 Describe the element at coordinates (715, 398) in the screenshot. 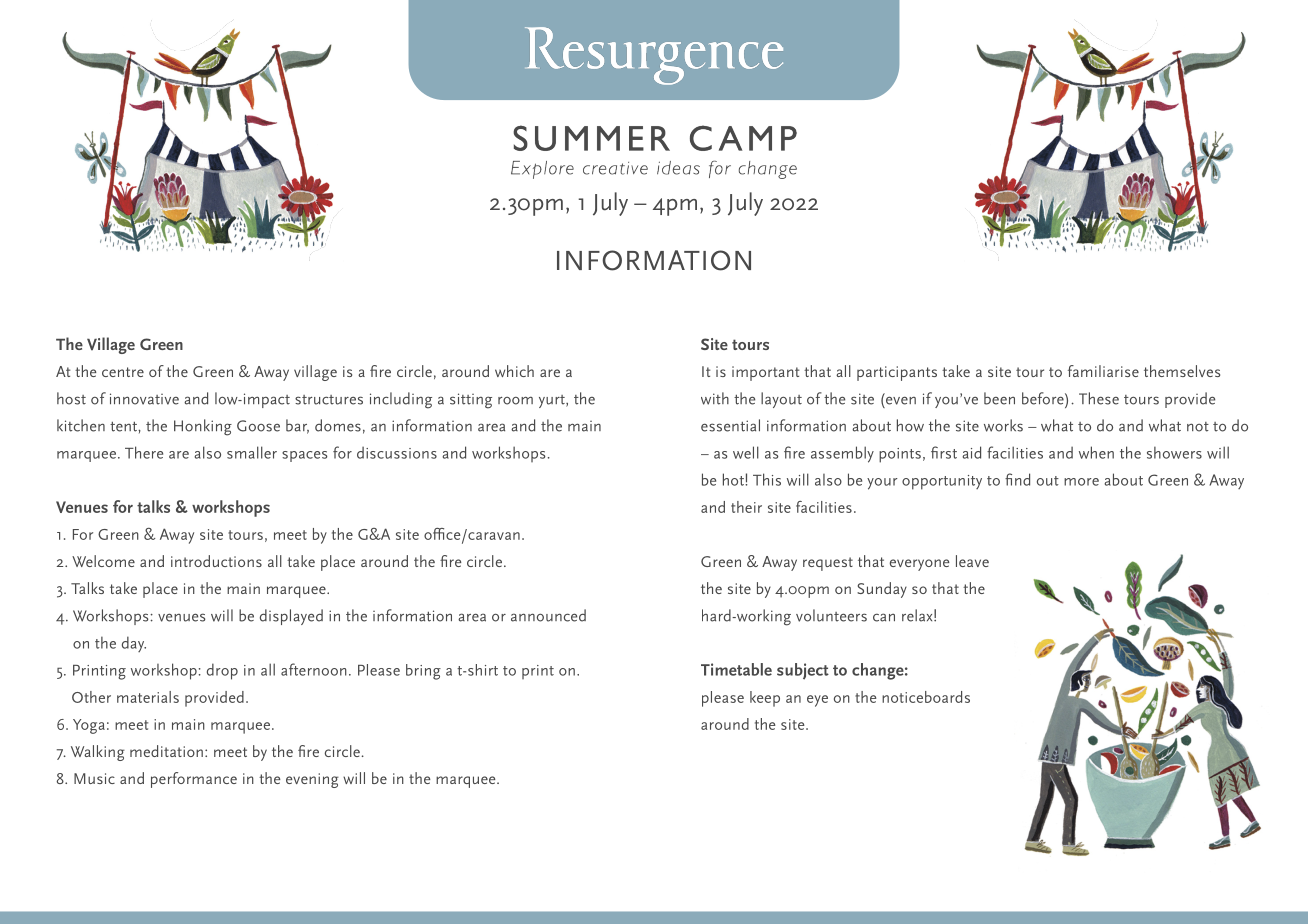

I see `with` at that location.
